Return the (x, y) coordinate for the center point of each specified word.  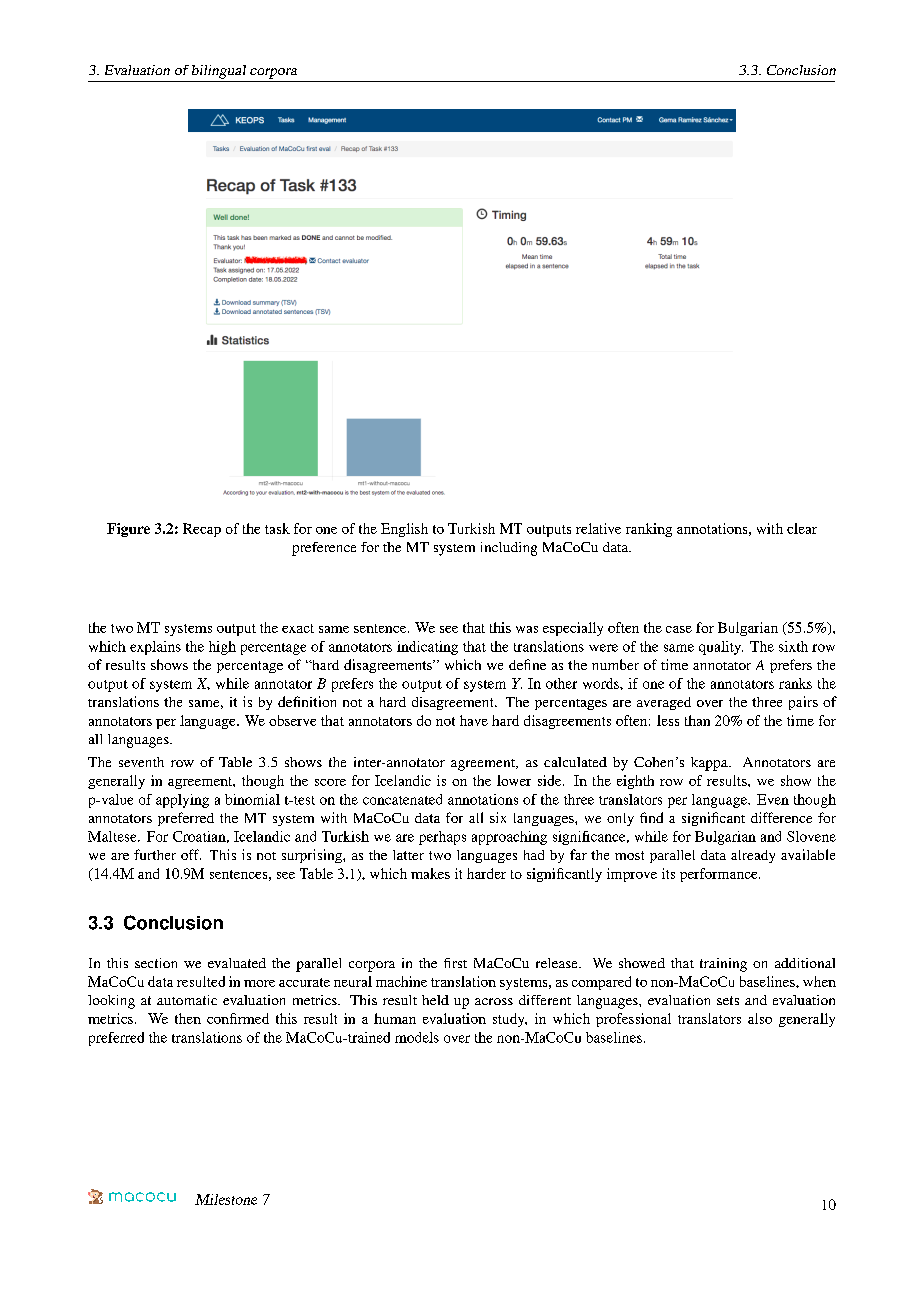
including (509, 549)
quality (721, 648)
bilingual (219, 72)
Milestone (226, 1199)
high (222, 648)
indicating (427, 648)
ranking (649, 530)
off (191, 854)
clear (802, 528)
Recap (202, 530)
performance (720, 875)
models (417, 1037)
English (404, 530)
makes (430, 873)
